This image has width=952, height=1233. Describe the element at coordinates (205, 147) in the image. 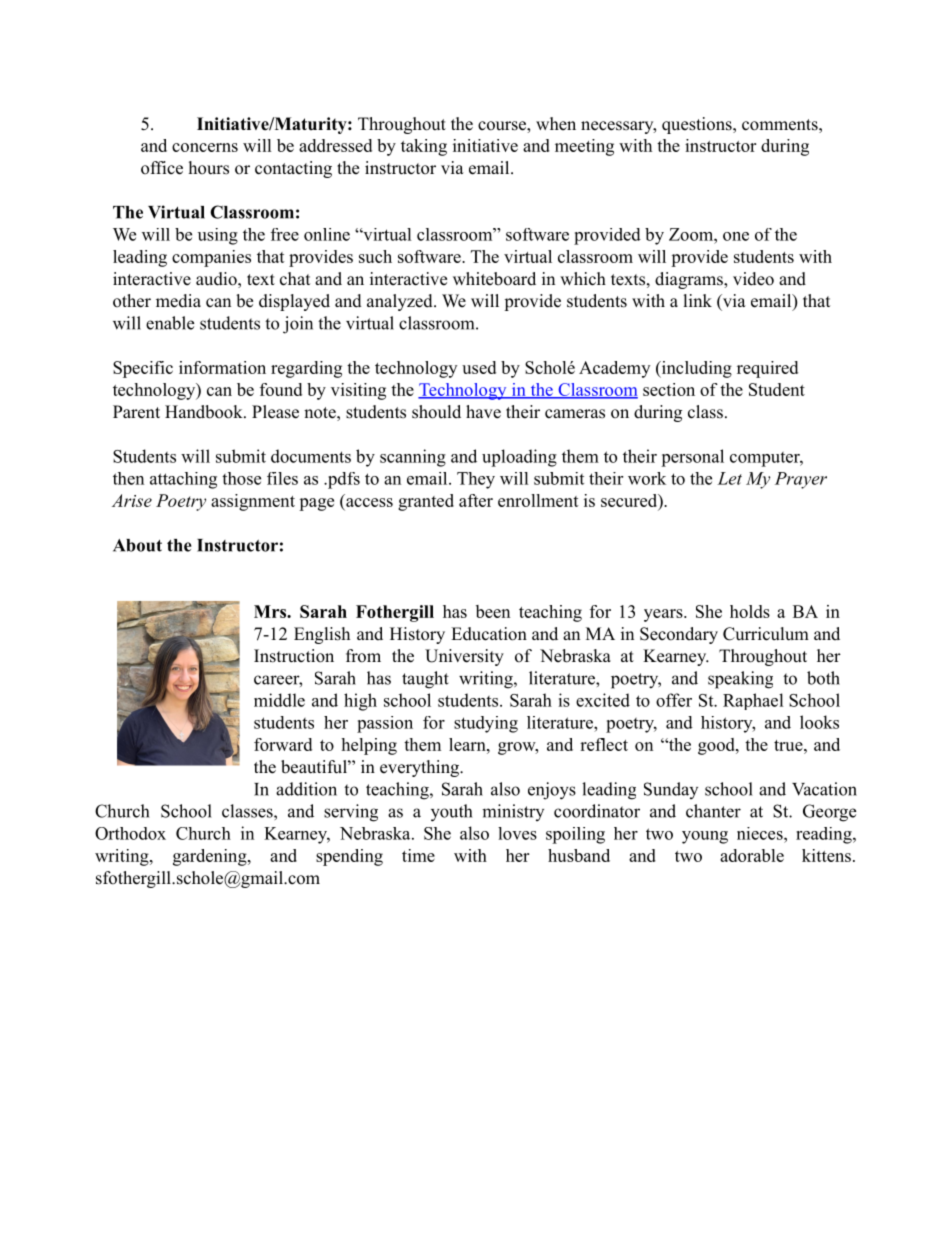

I see `concerns` at that location.
